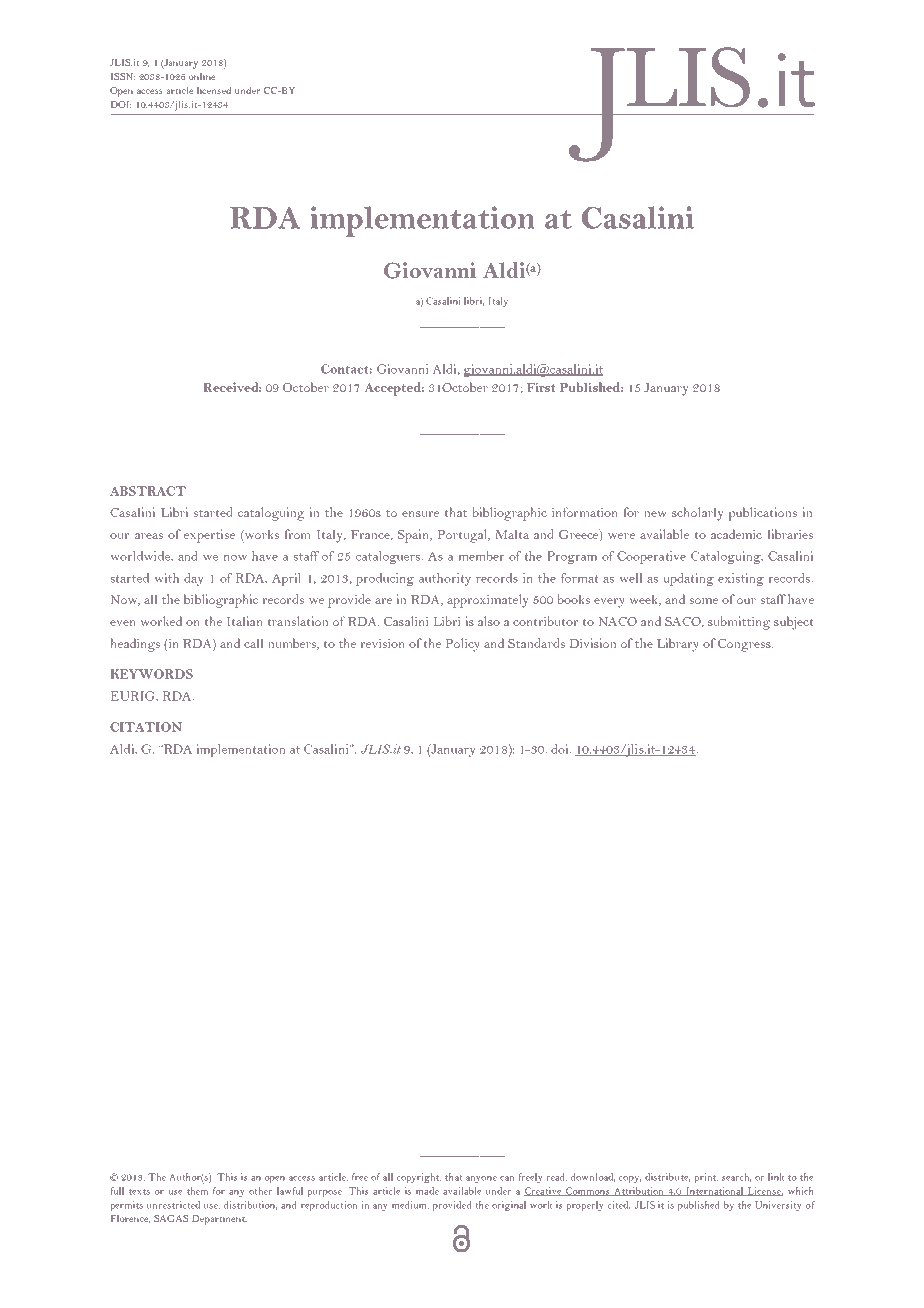 The image size is (924, 1308). I want to click on First, so click(541, 387).
